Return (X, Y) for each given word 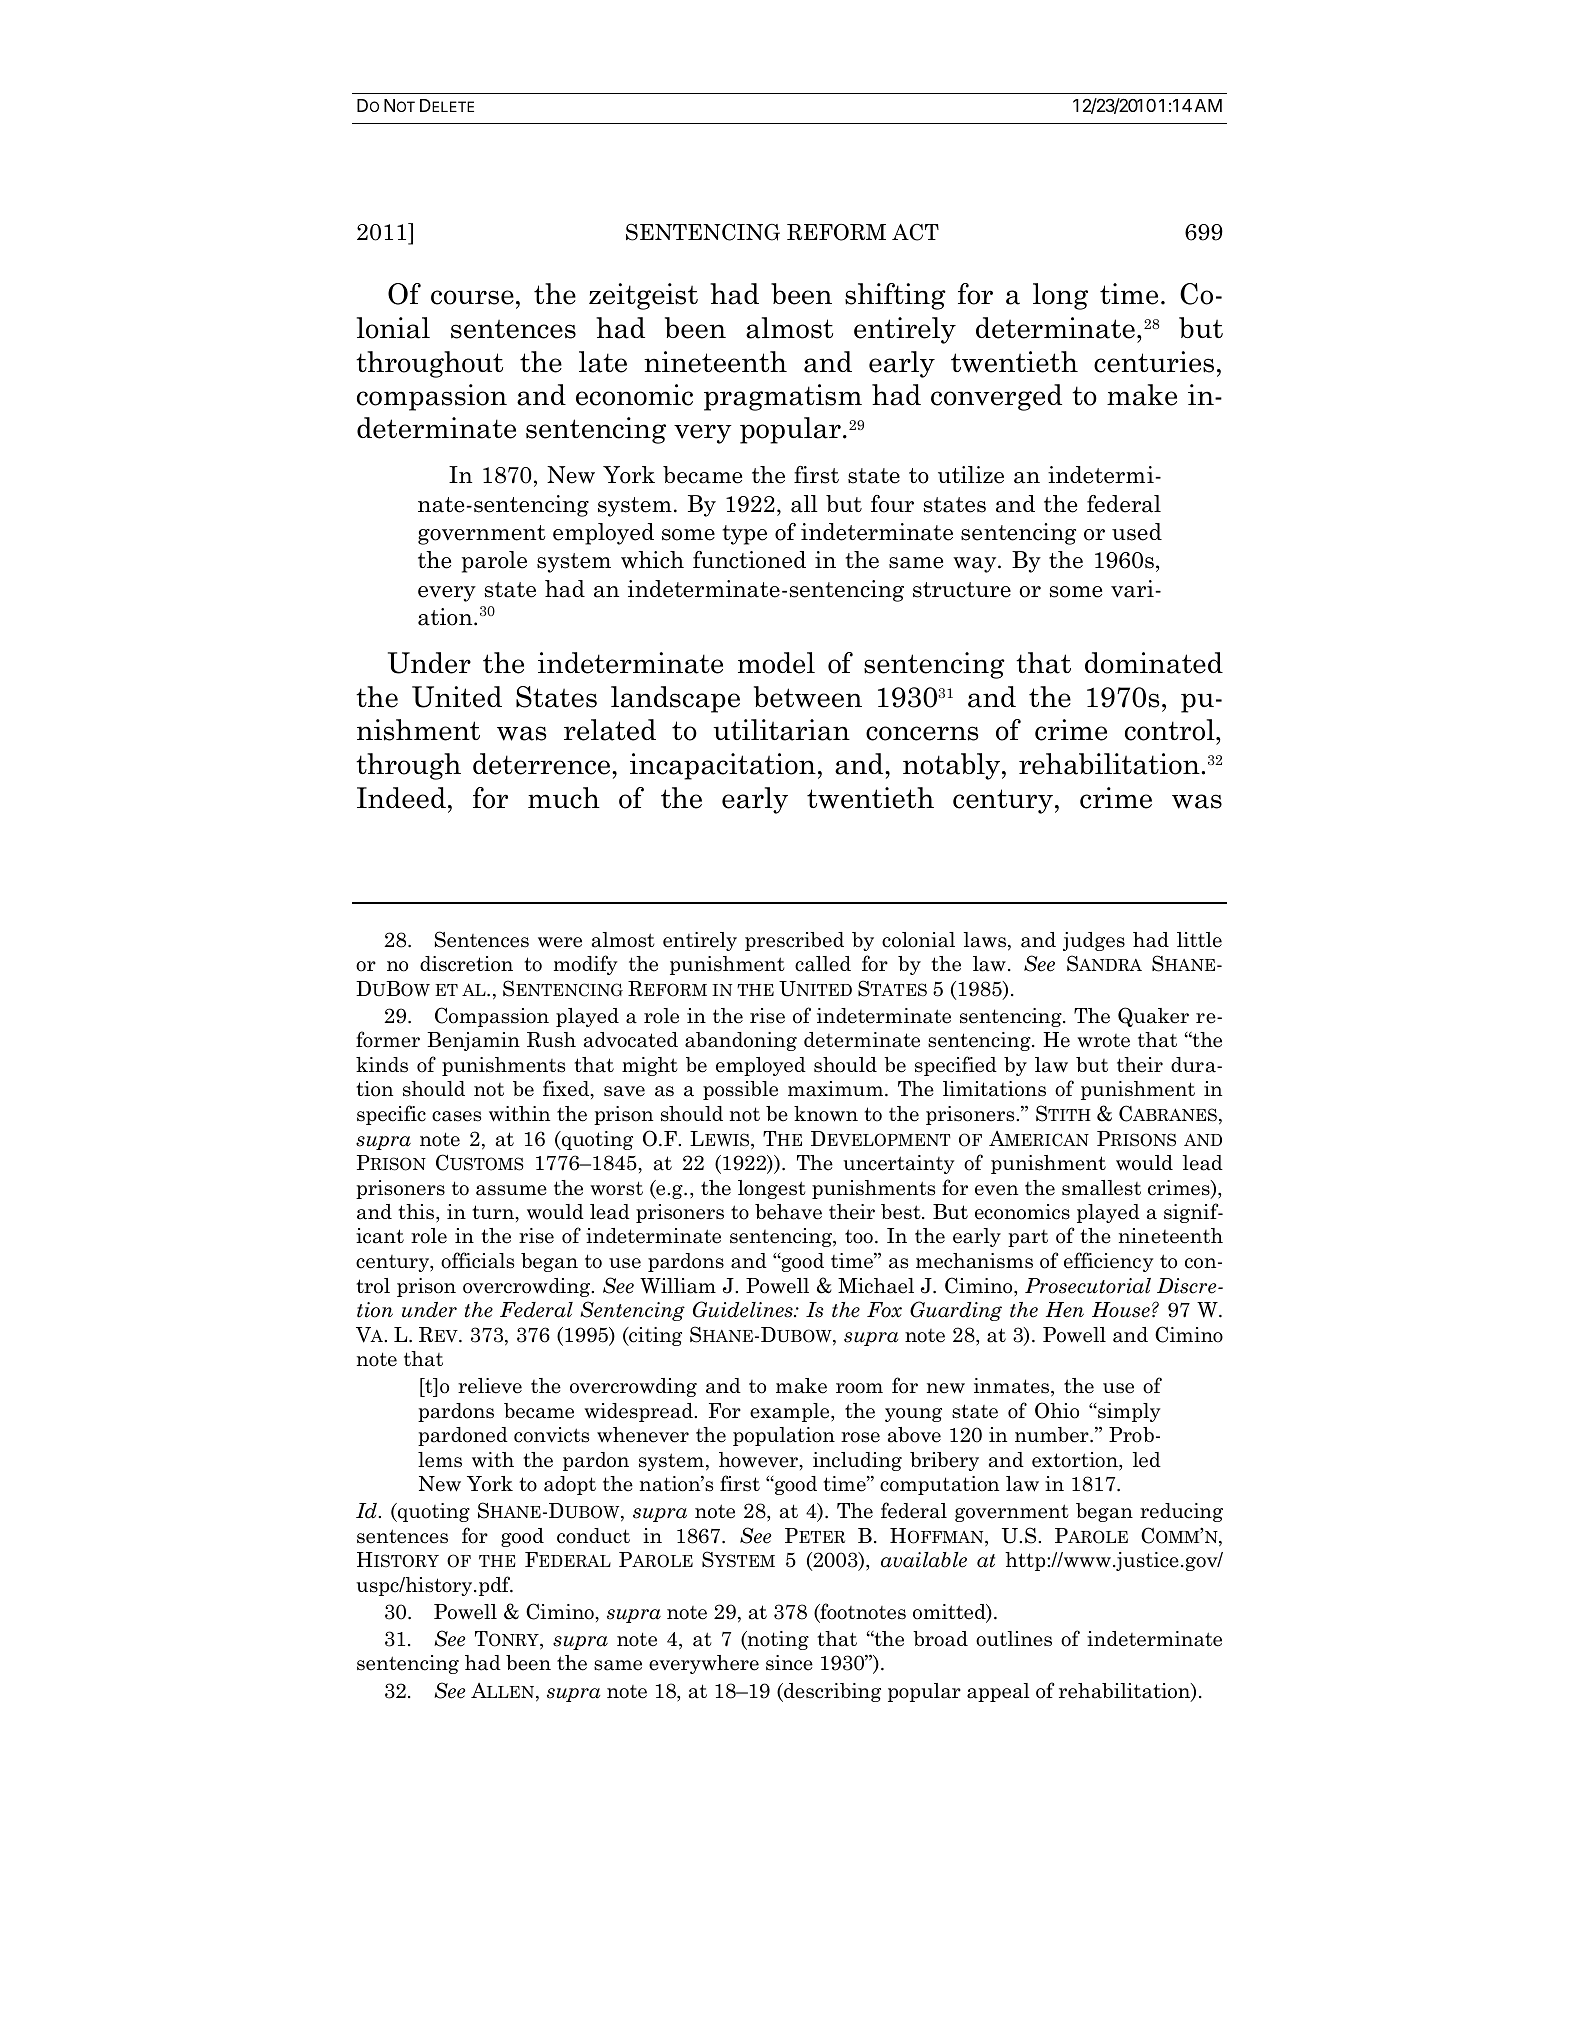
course (472, 297)
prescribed (794, 941)
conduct (593, 1536)
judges (1094, 941)
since (789, 1663)
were (560, 942)
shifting (895, 296)
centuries (1154, 362)
